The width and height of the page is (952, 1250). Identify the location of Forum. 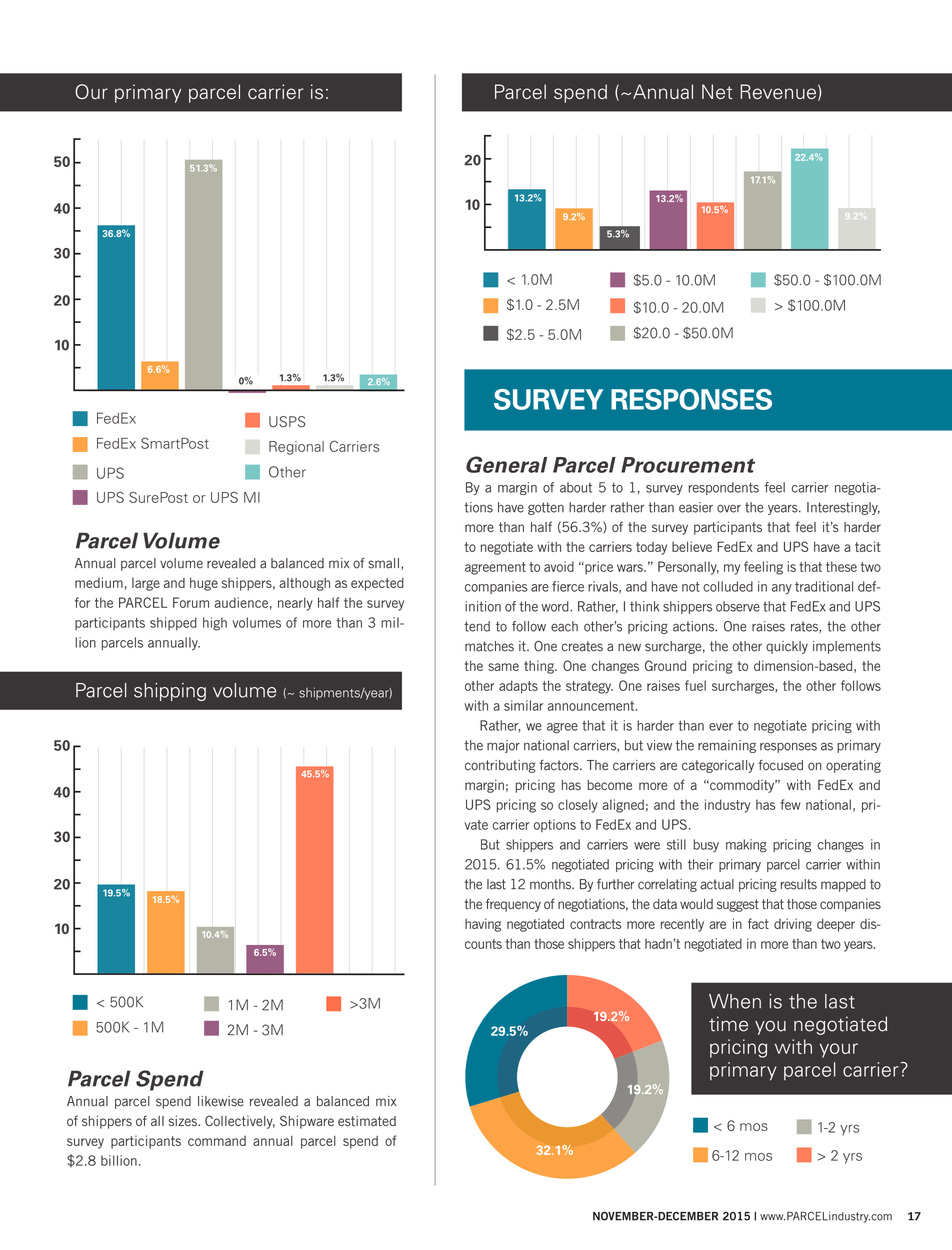
(191, 602).
